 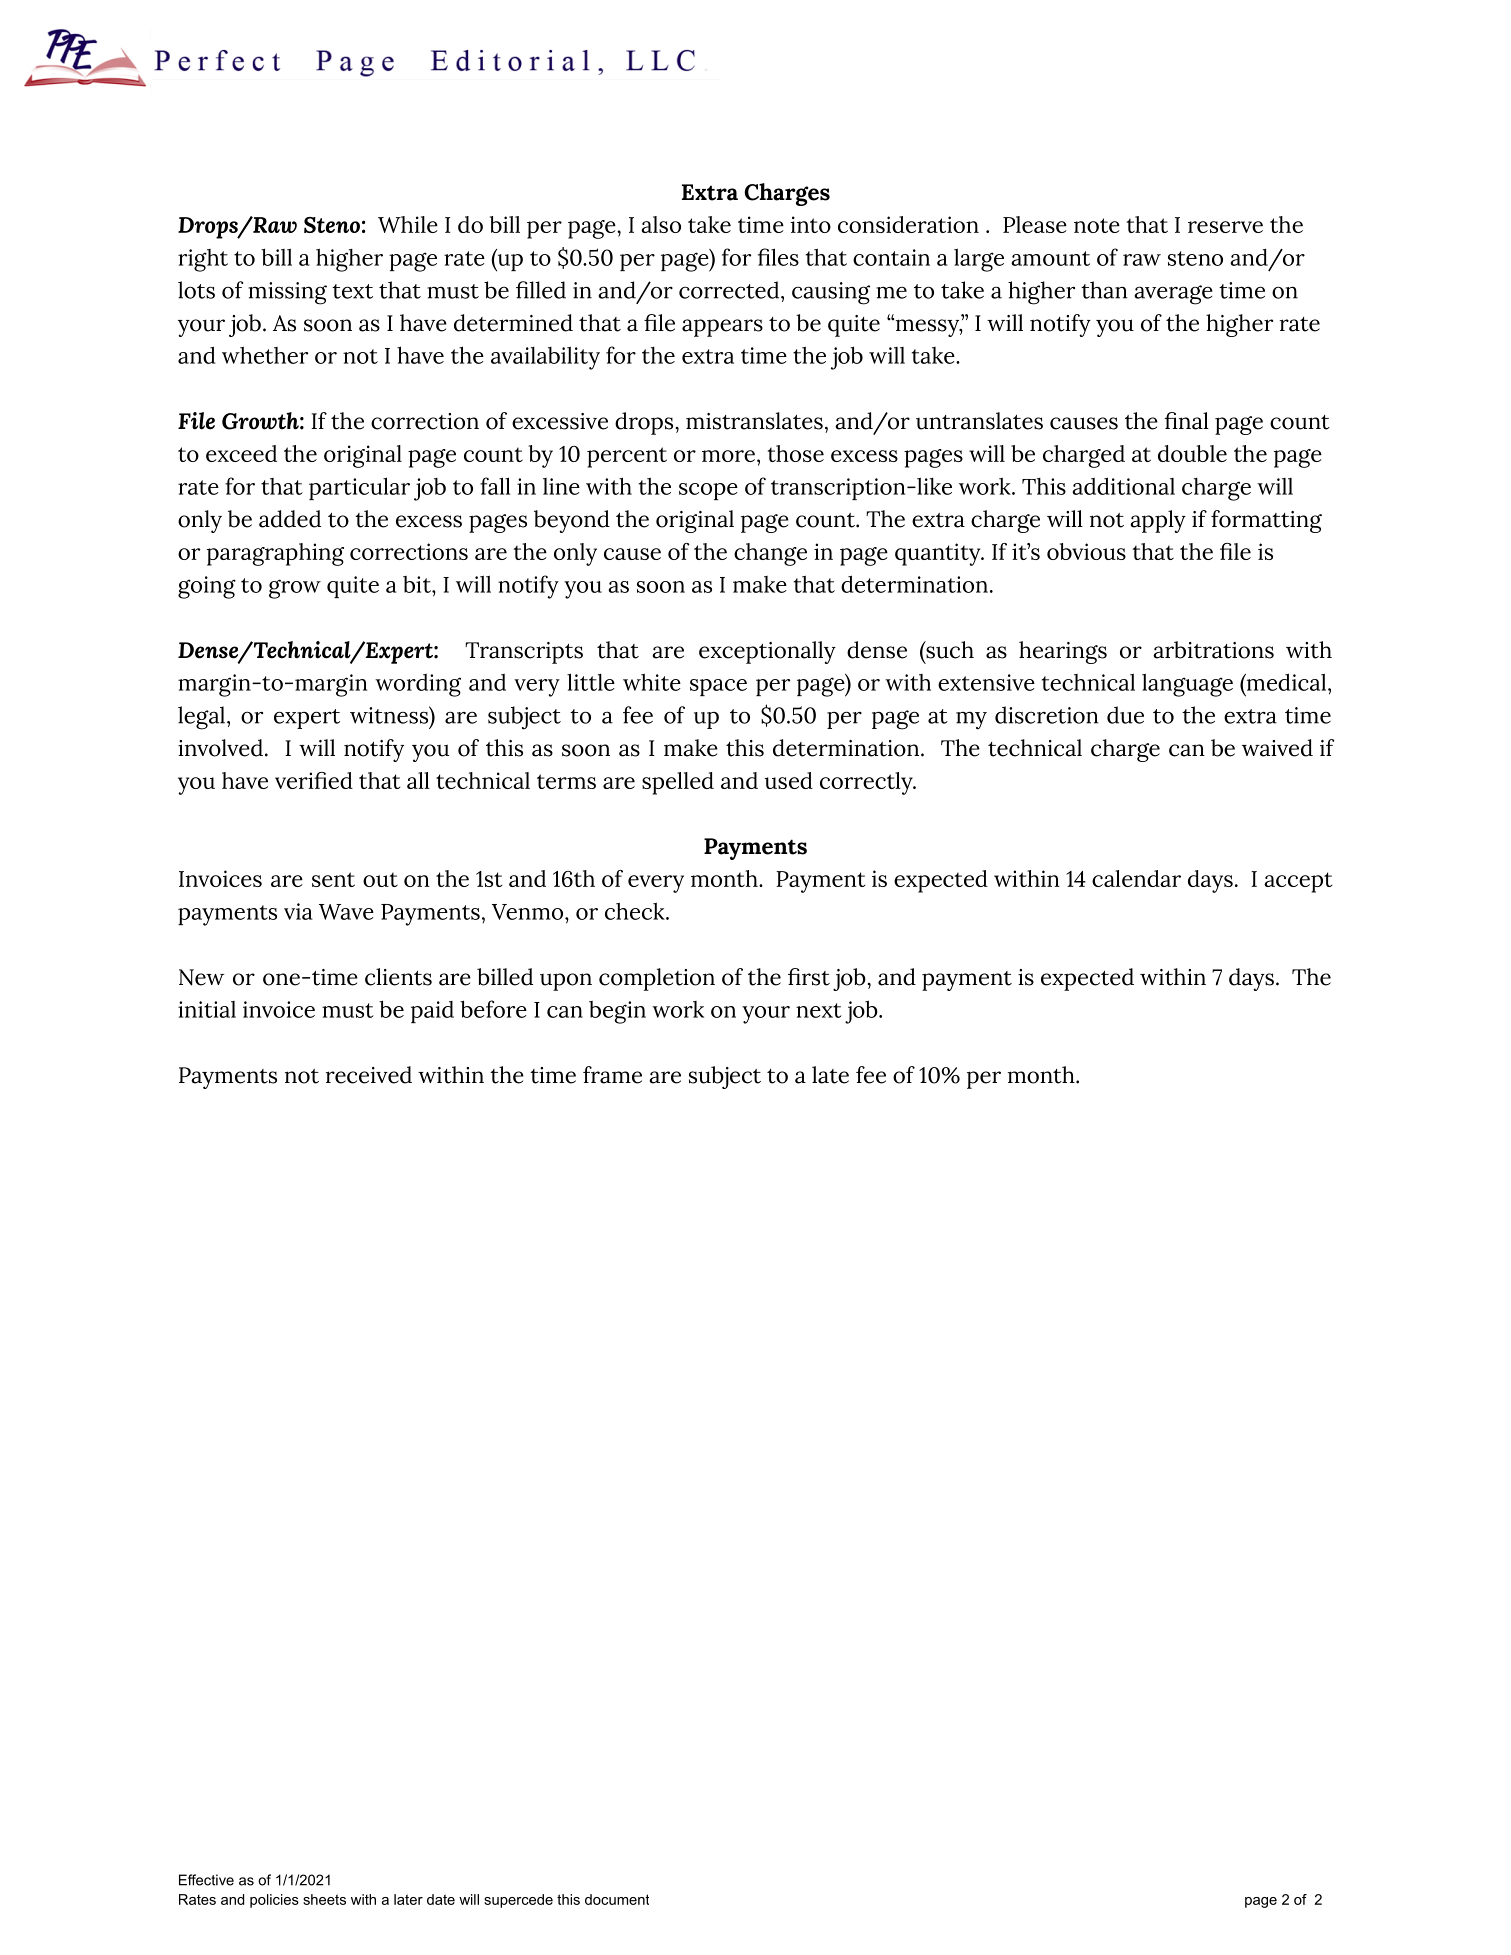 What do you see at coordinates (346, 912) in the document?
I see `Wave` at bounding box center [346, 912].
